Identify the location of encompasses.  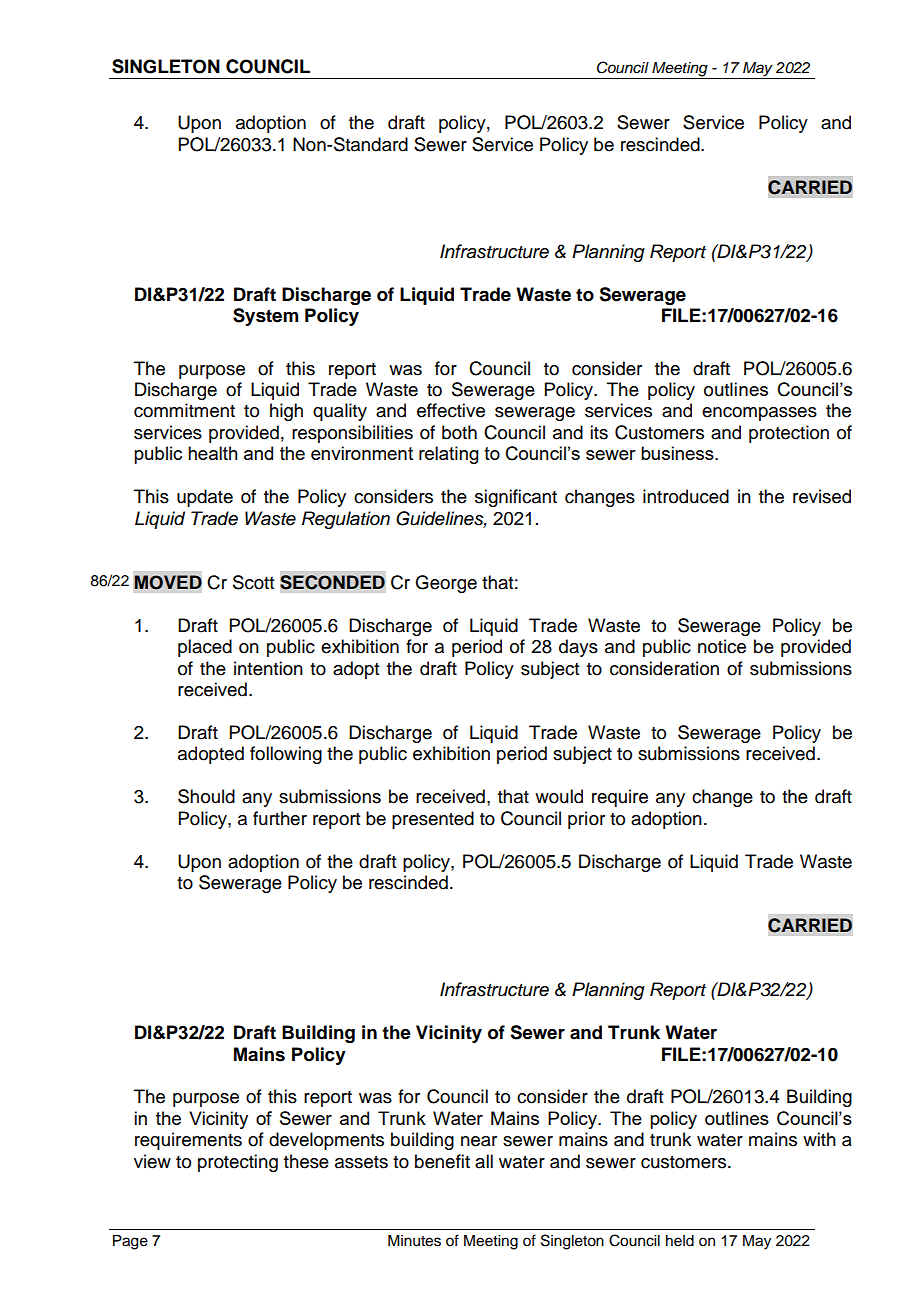
(759, 414).
